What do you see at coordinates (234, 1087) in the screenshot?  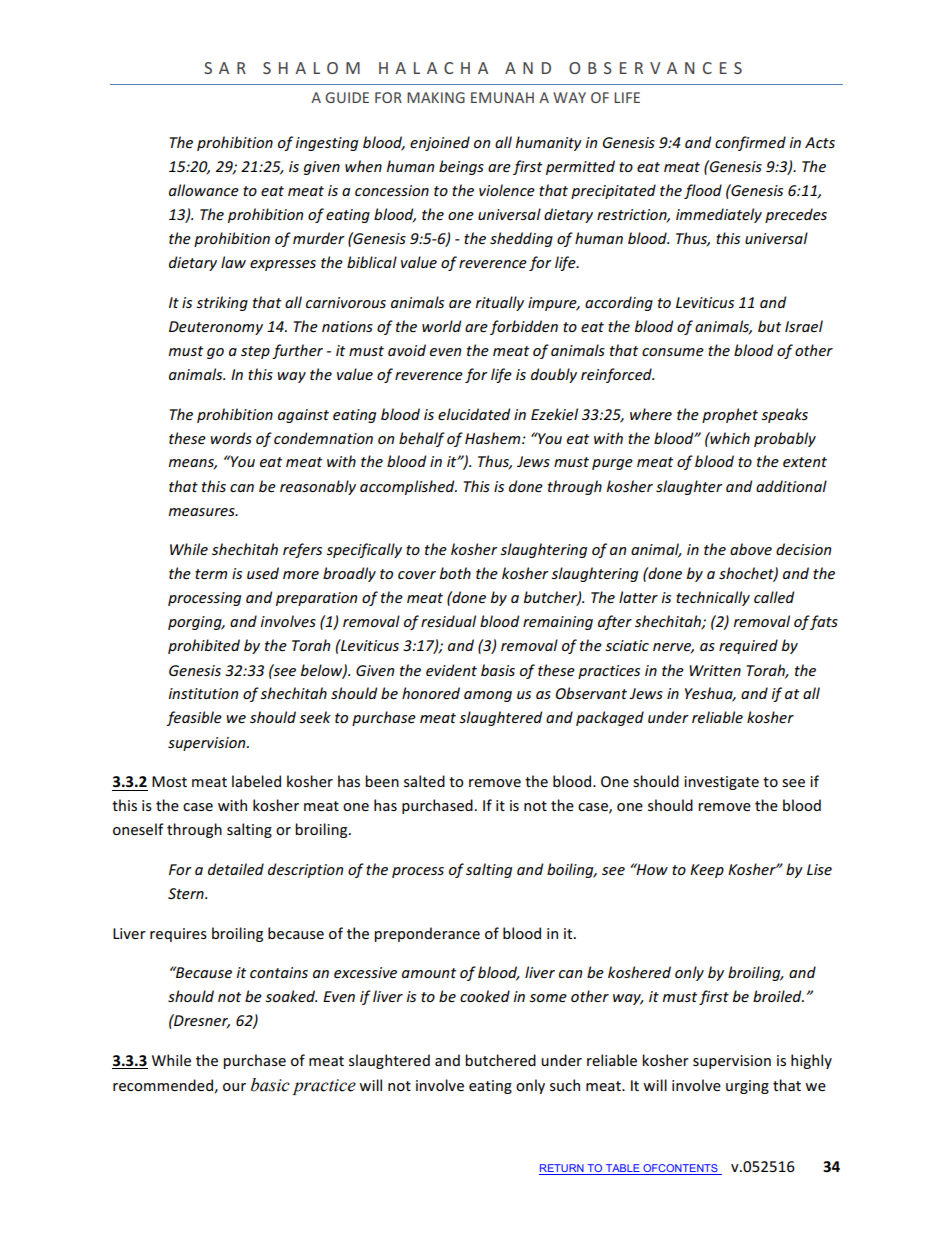 I see `our` at bounding box center [234, 1087].
